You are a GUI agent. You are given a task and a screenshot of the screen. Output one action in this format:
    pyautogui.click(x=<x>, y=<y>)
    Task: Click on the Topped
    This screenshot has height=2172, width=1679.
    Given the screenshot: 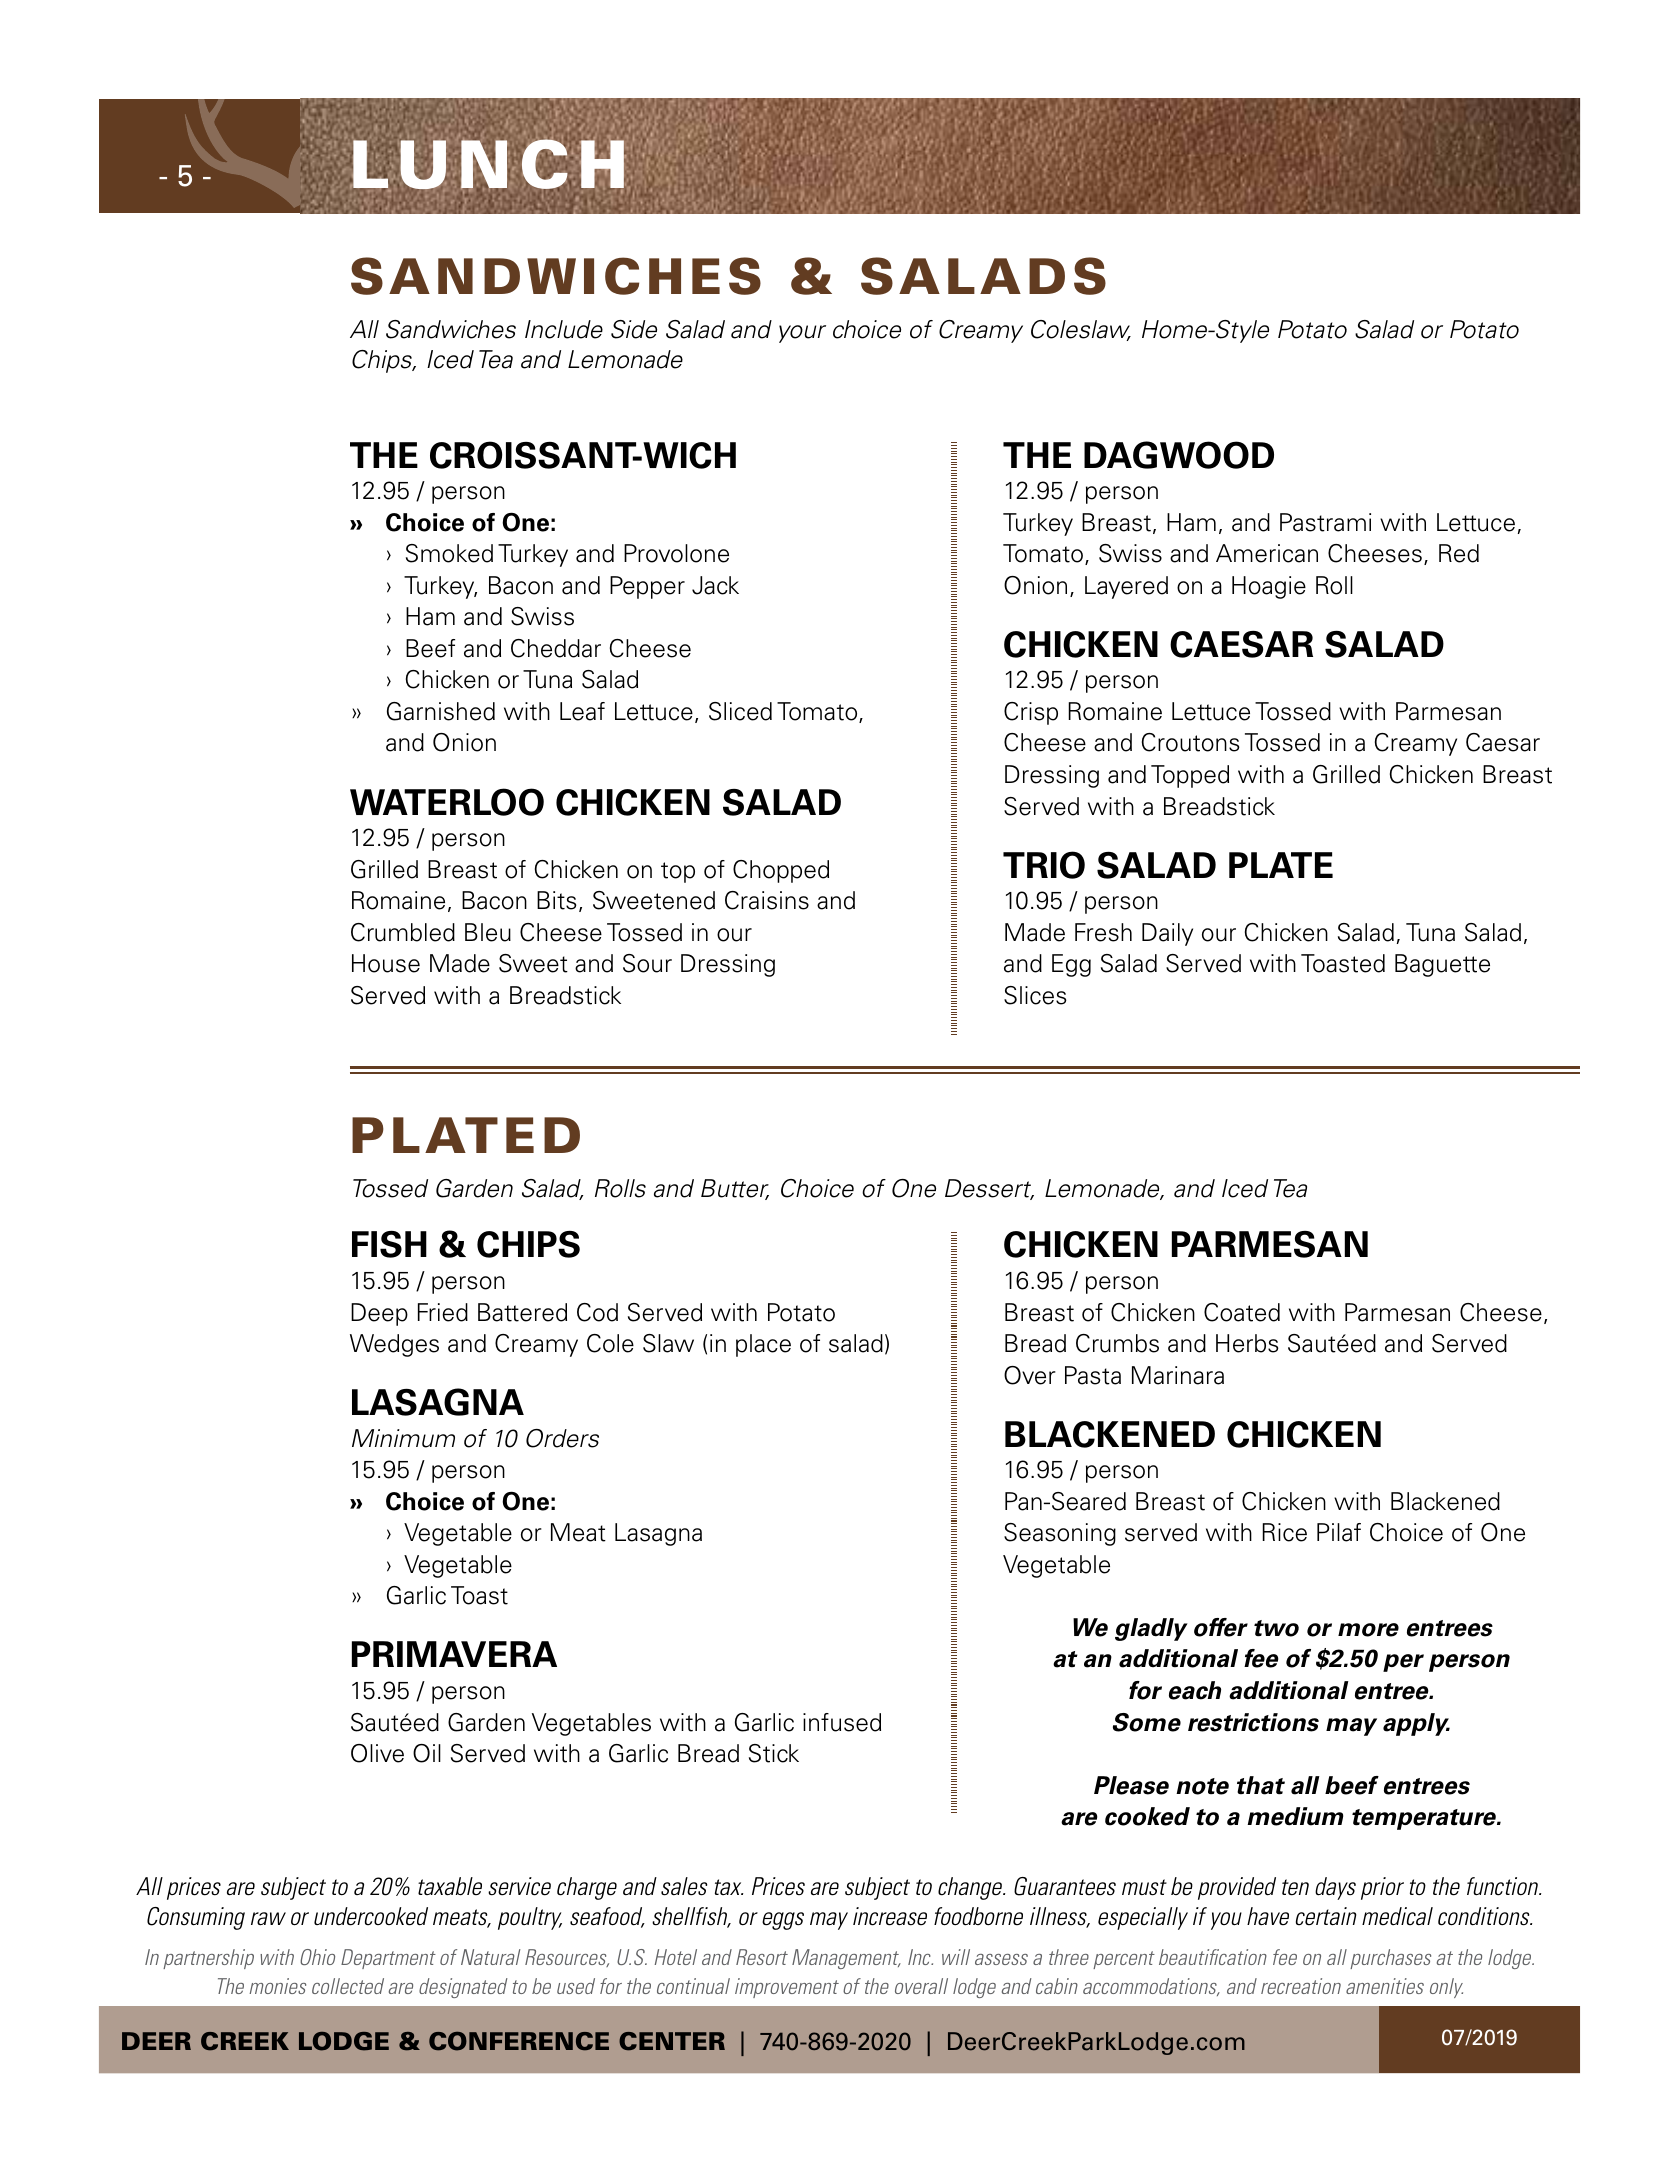 What is the action you would take?
    pyautogui.click(x=1190, y=776)
